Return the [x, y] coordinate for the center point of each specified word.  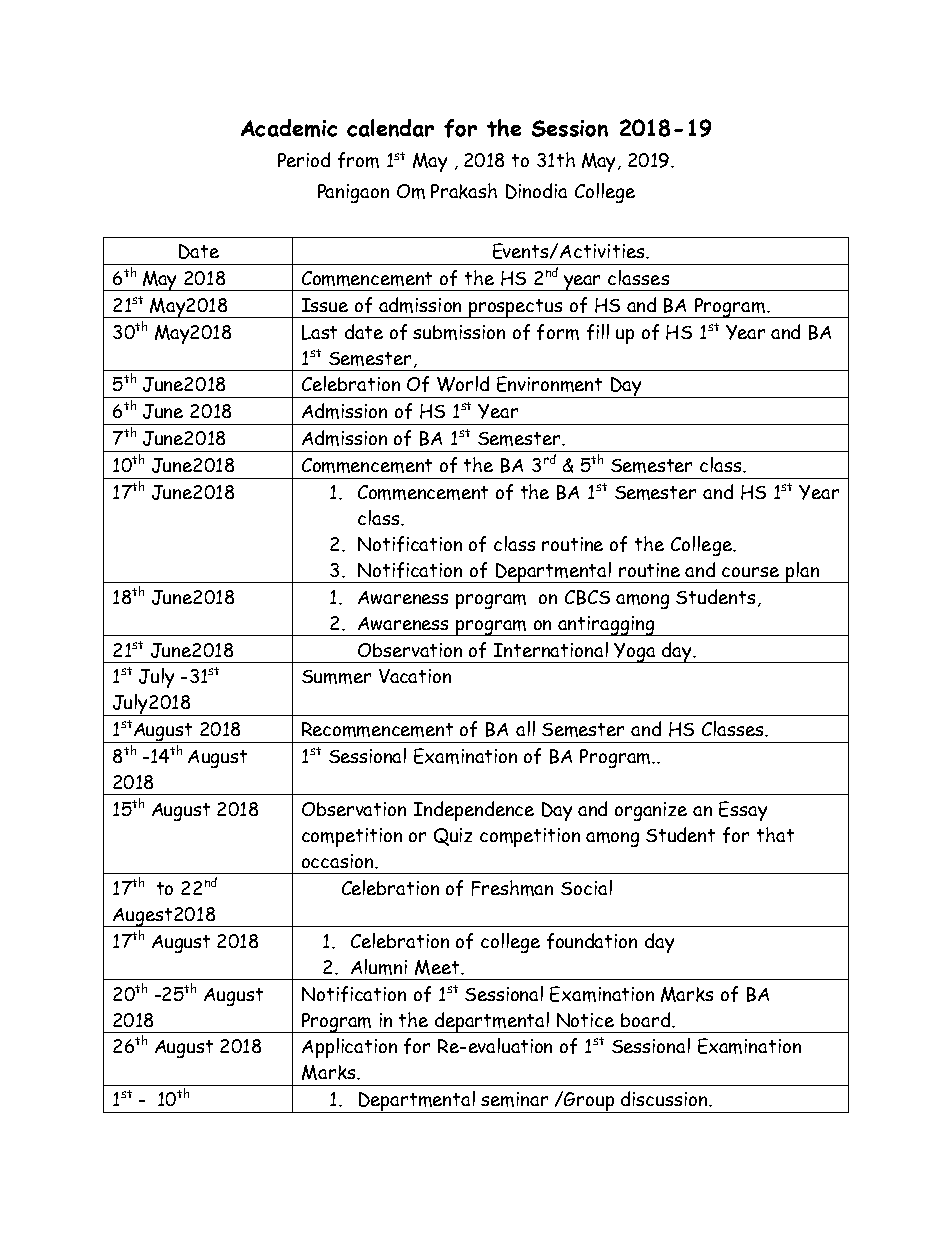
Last [319, 332]
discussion [665, 1098]
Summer [336, 677]
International [551, 649]
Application [349, 1048]
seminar [514, 1099]
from [358, 160]
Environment [549, 384]
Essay [743, 811]
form [558, 332]
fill [598, 332]
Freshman [512, 888]
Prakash [464, 191]
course [750, 572]
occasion [339, 861]
